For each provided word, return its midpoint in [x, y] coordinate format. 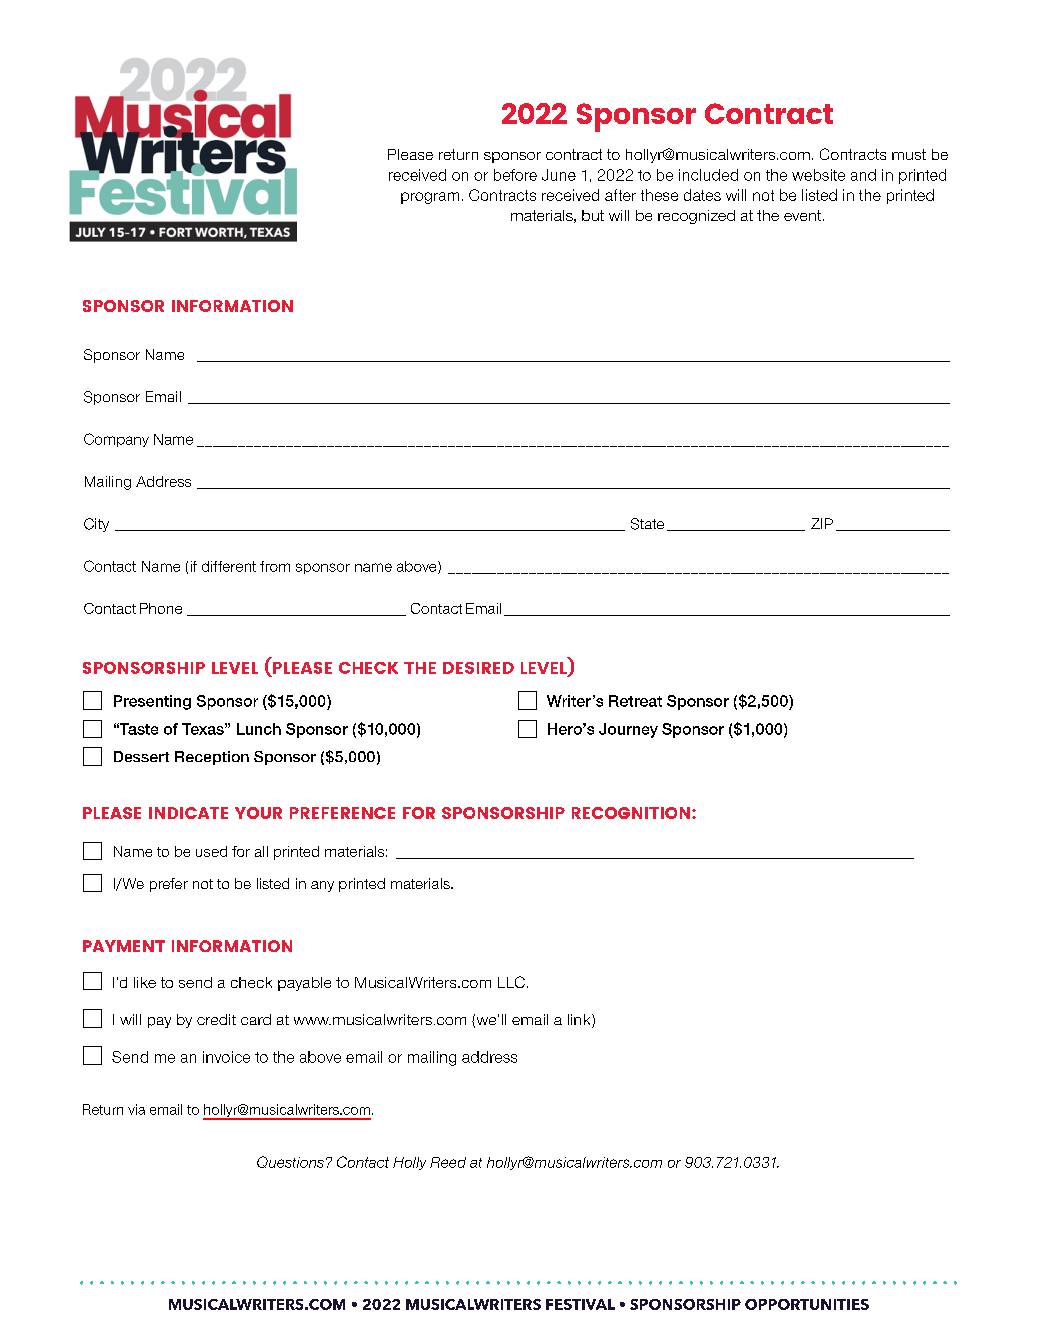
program [430, 198]
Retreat [635, 701]
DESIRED [478, 668]
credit [216, 1019]
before [515, 175]
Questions [290, 1162]
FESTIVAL [580, 1304]
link [580, 1021]
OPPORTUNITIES [807, 1304]
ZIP [822, 523]
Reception [212, 758]
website [818, 175]
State [647, 524]
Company [116, 440]
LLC [511, 982]
